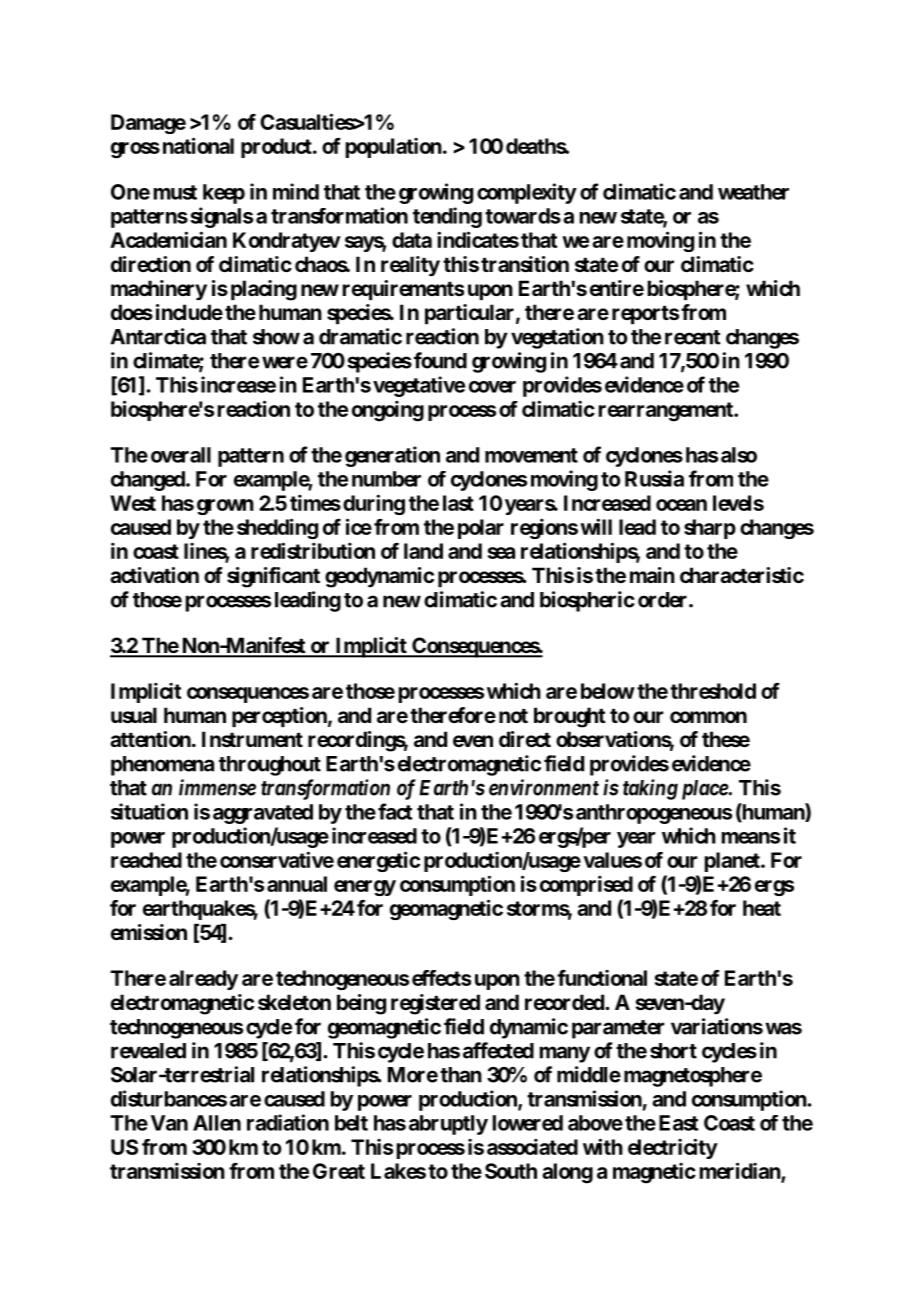  I want to click on overall, so click(181, 455).
